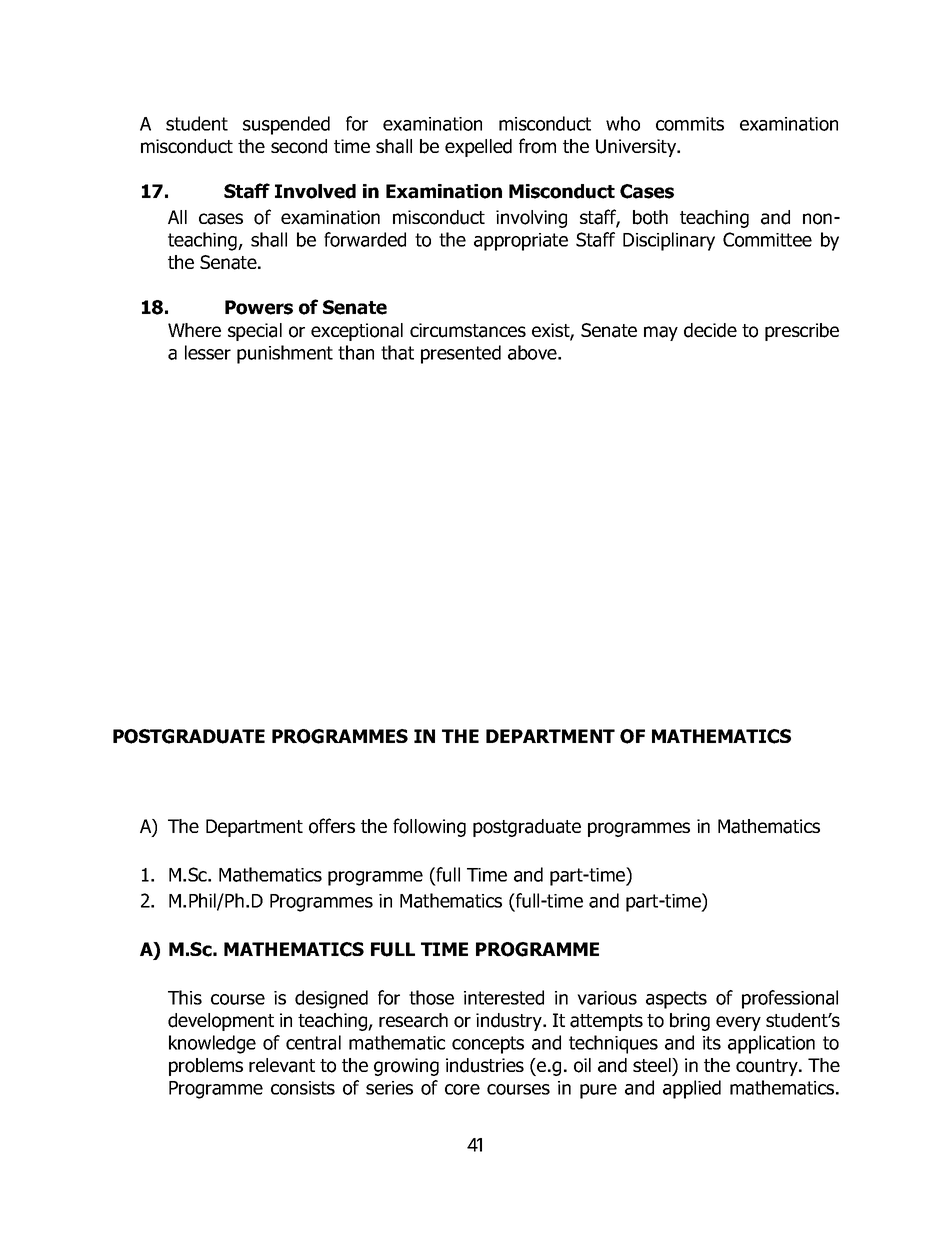  What do you see at coordinates (461, 354) in the screenshot?
I see `presented` at bounding box center [461, 354].
